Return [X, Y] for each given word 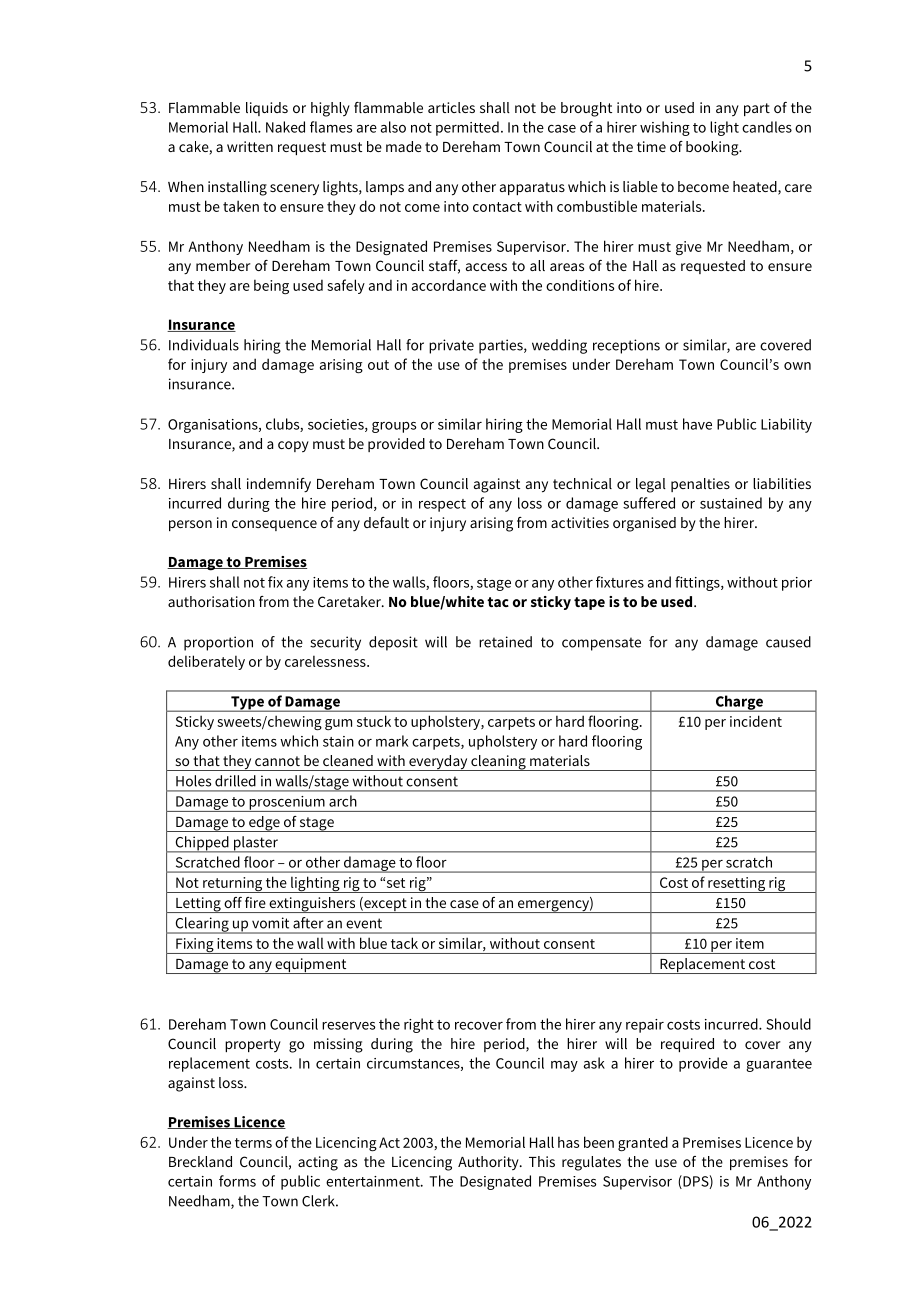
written [250, 146]
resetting [736, 885]
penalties [700, 485]
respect [442, 505]
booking [713, 148]
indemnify [279, 485]
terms [253, 1143]
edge [264, 824]
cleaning [498, 763]
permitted [467, 128]
